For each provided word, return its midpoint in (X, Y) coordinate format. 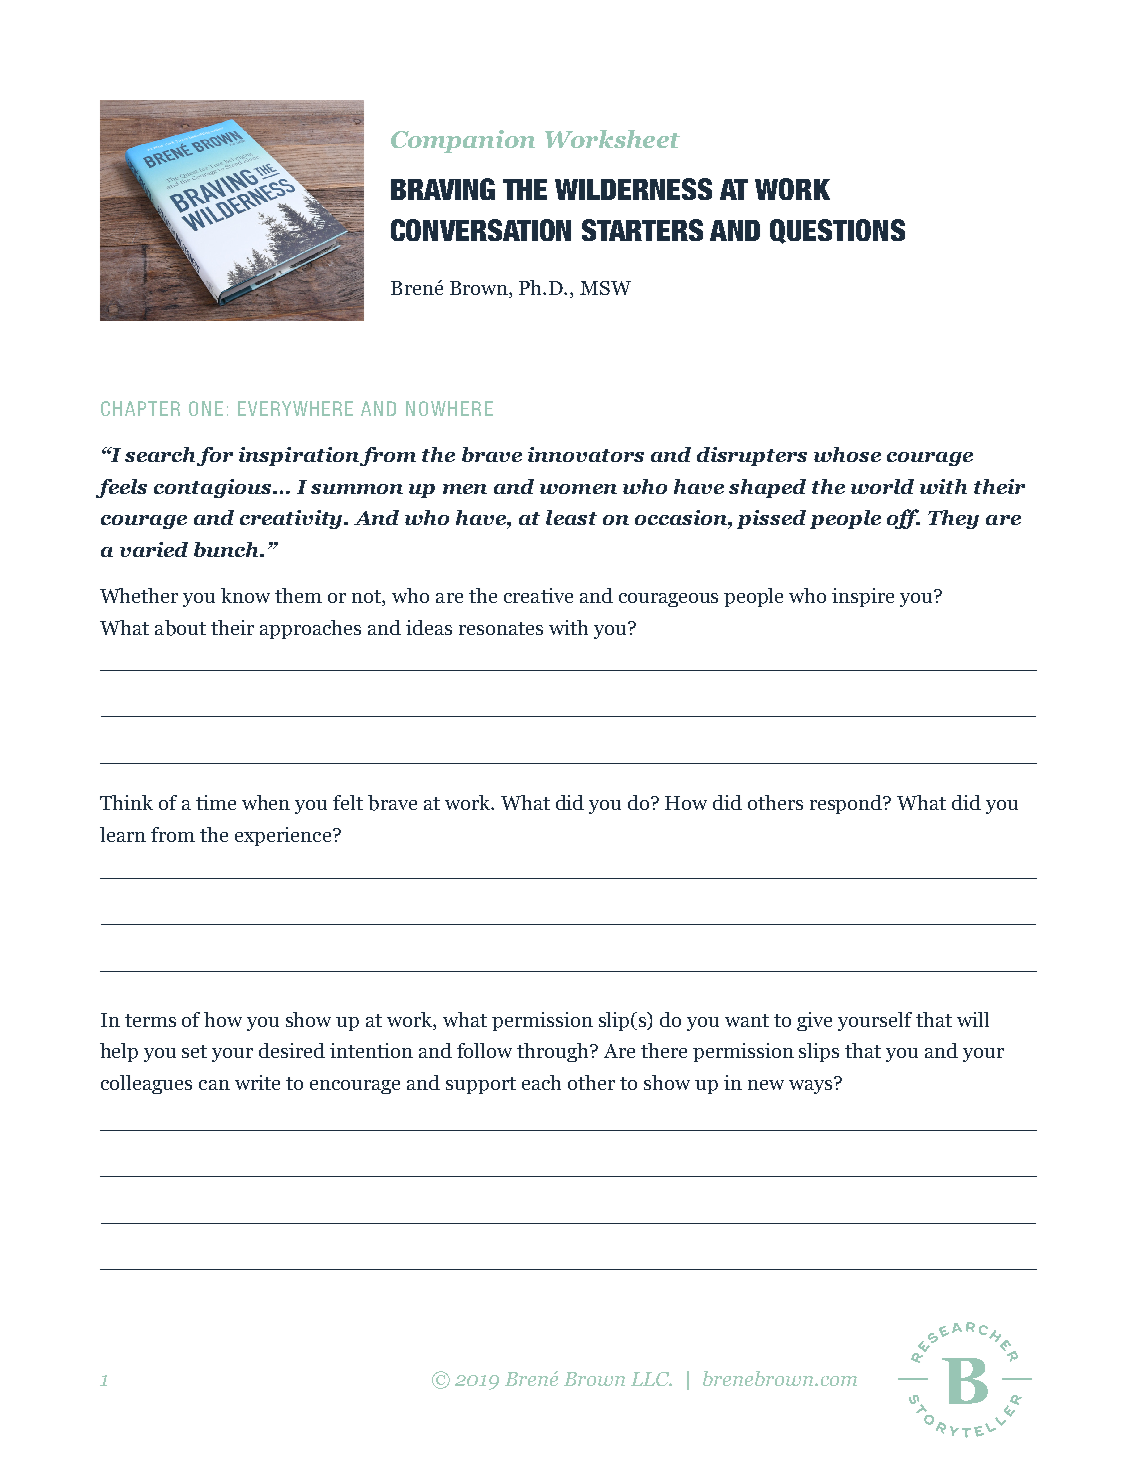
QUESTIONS (837, 231)
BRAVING (443, 189)
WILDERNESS (633, 189)
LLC (651, 1379)
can (214, 1085)
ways (812, 1085)
